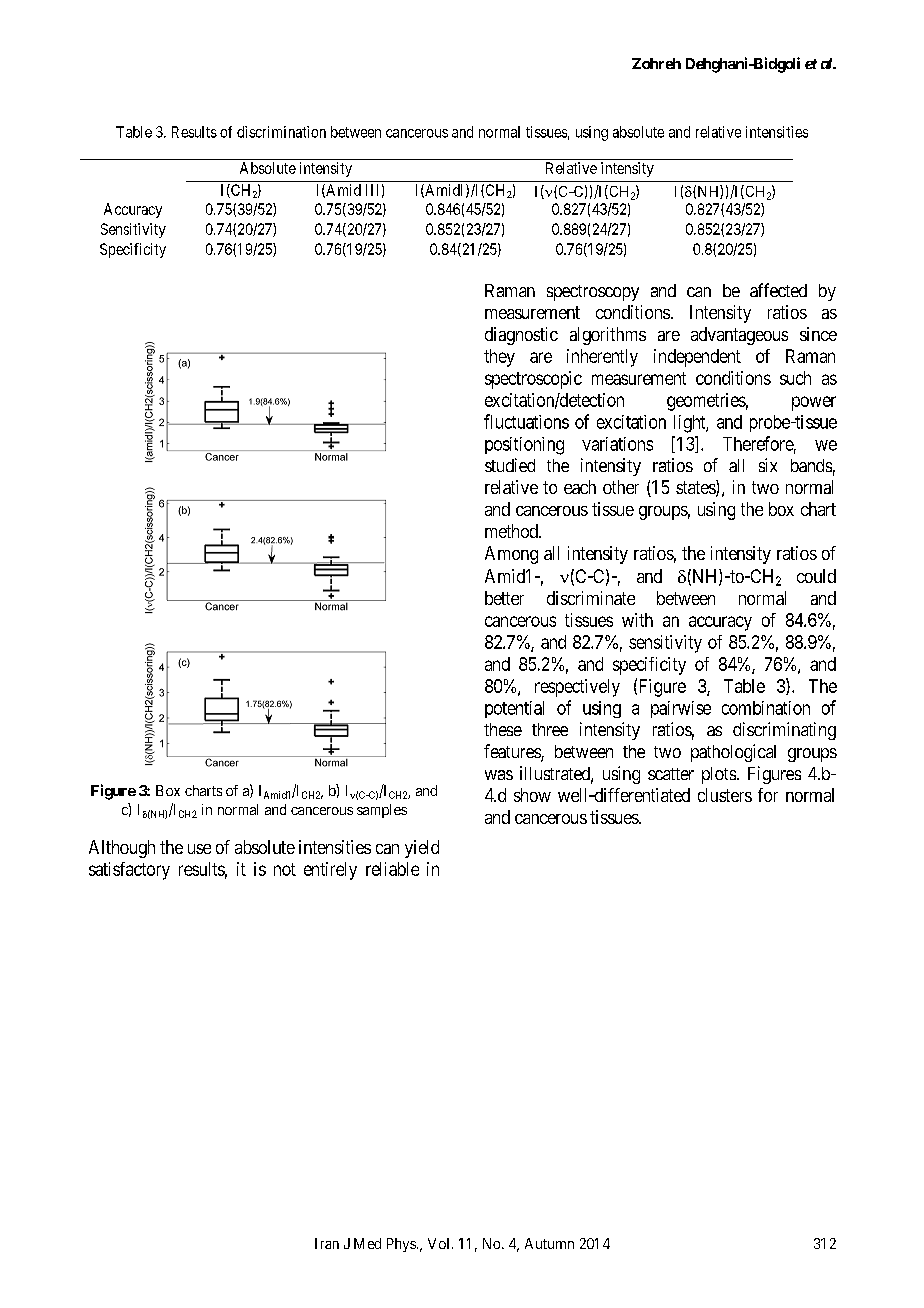 The height and width of the image is (1308, 924). Describe the element at coordinates (129, 871) in the image. I see `satisfactory` at that location.
